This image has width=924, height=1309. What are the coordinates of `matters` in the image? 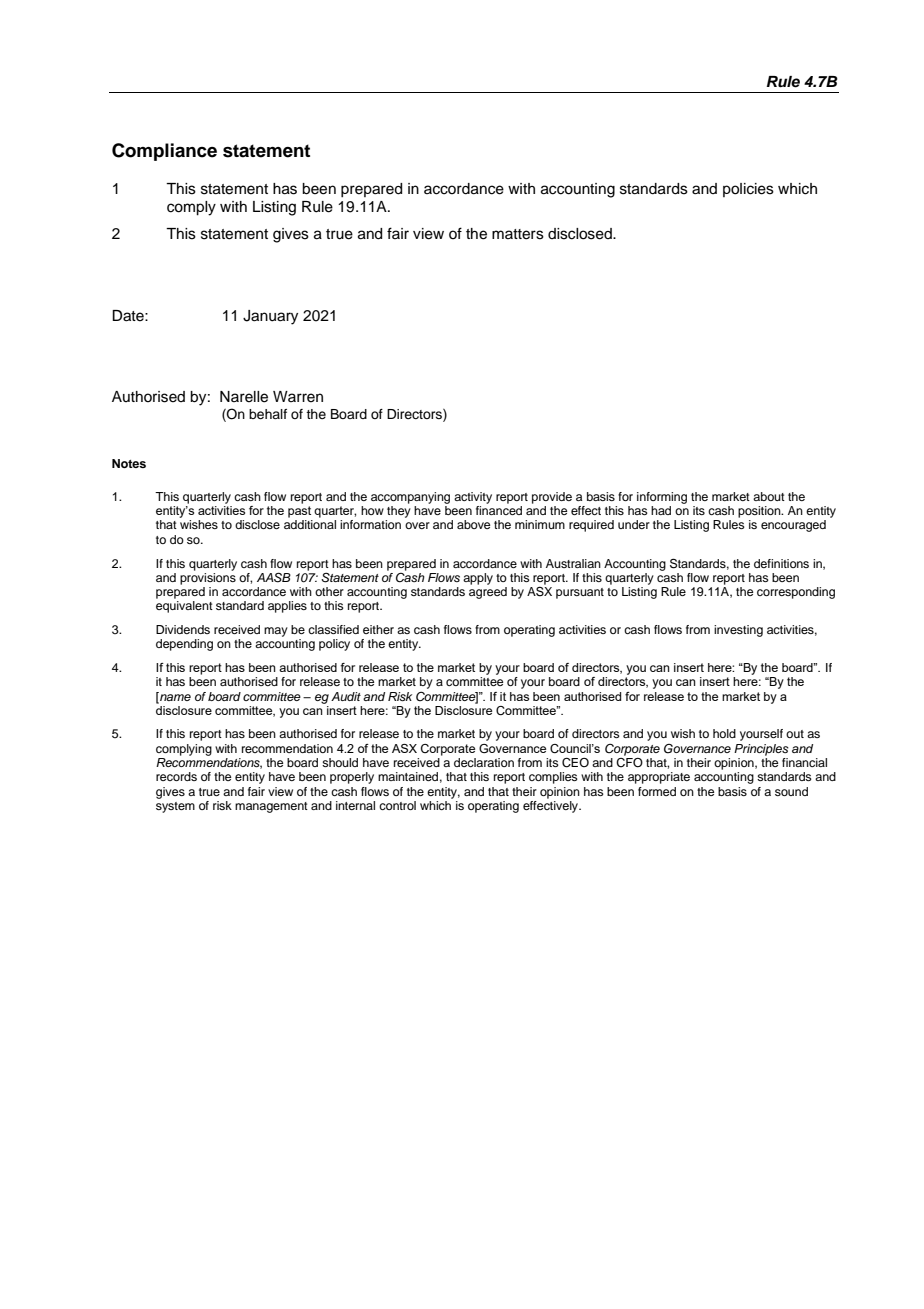 It's located at (518, 234).
